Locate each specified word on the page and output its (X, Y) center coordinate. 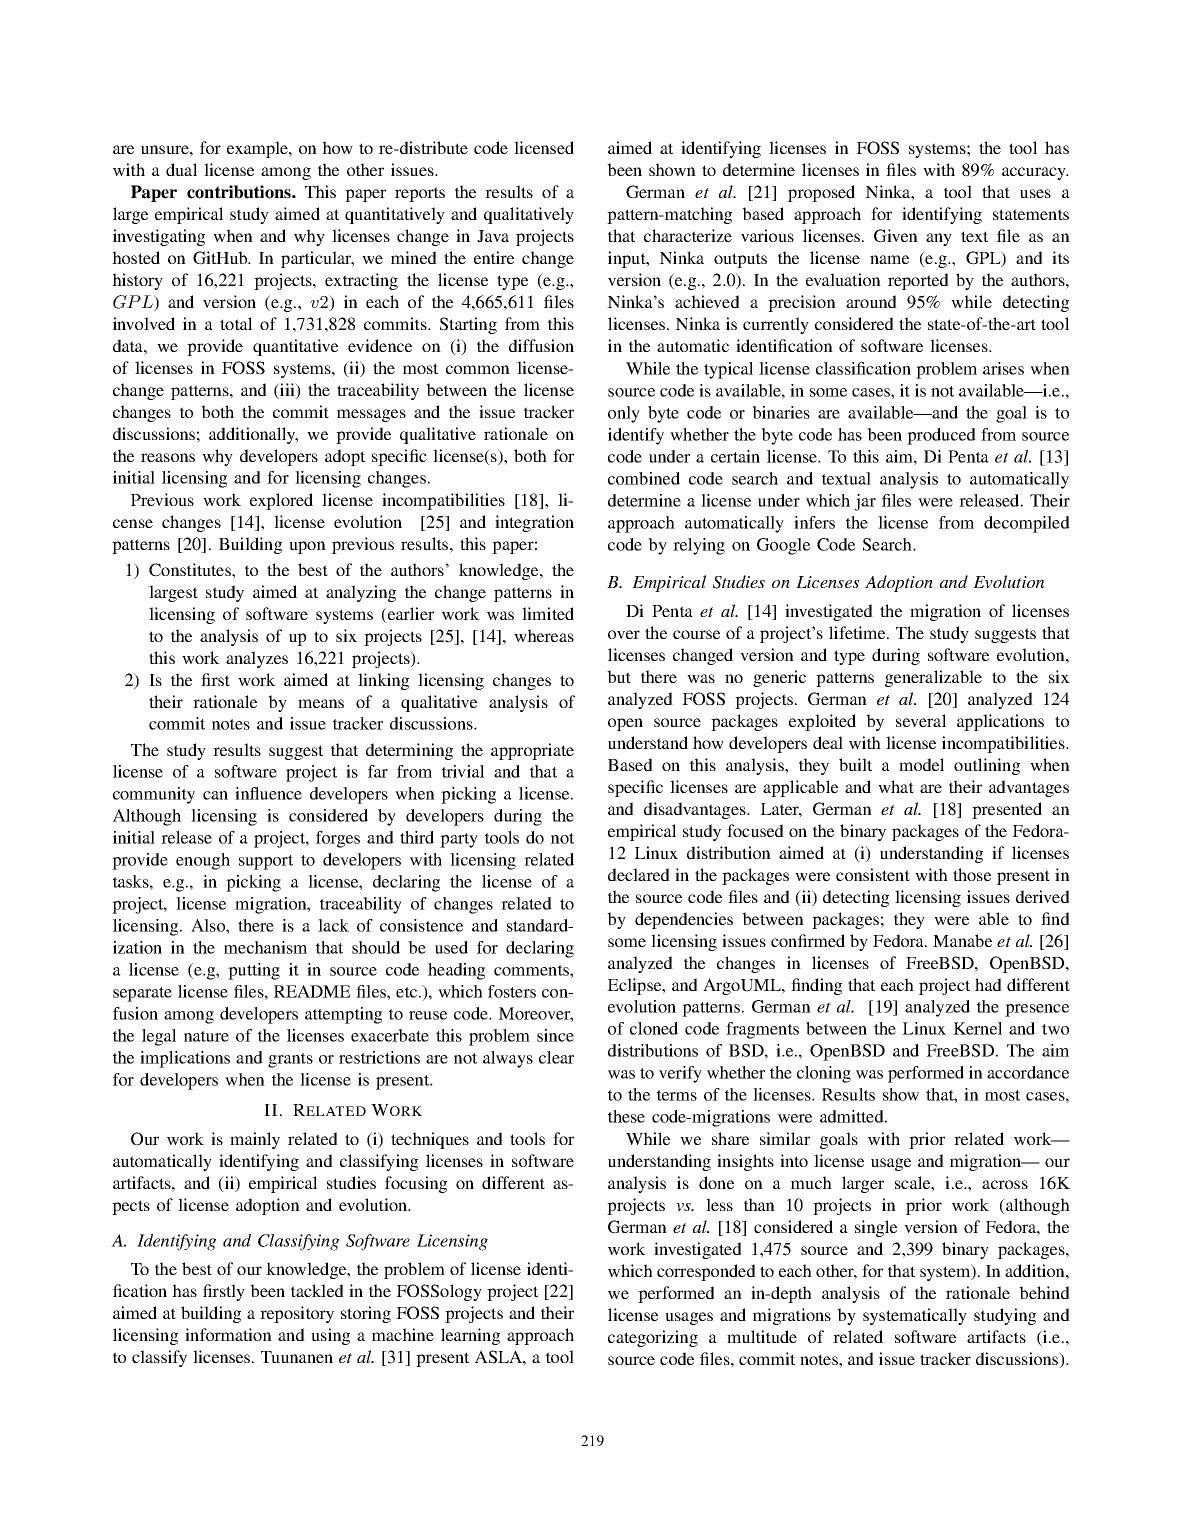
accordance (1028, 1072)
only (624, 414)
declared (639, 874)
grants (290, 1060)
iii (287, 389)
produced (941, 436)
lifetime (858, 632)
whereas (544, 635)
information (228, 1334)
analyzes (257, 659)
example (258, 149)
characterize (688, 235)
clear (556, 1057)
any (939, 239)
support (266, 862)
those (972, 874)
